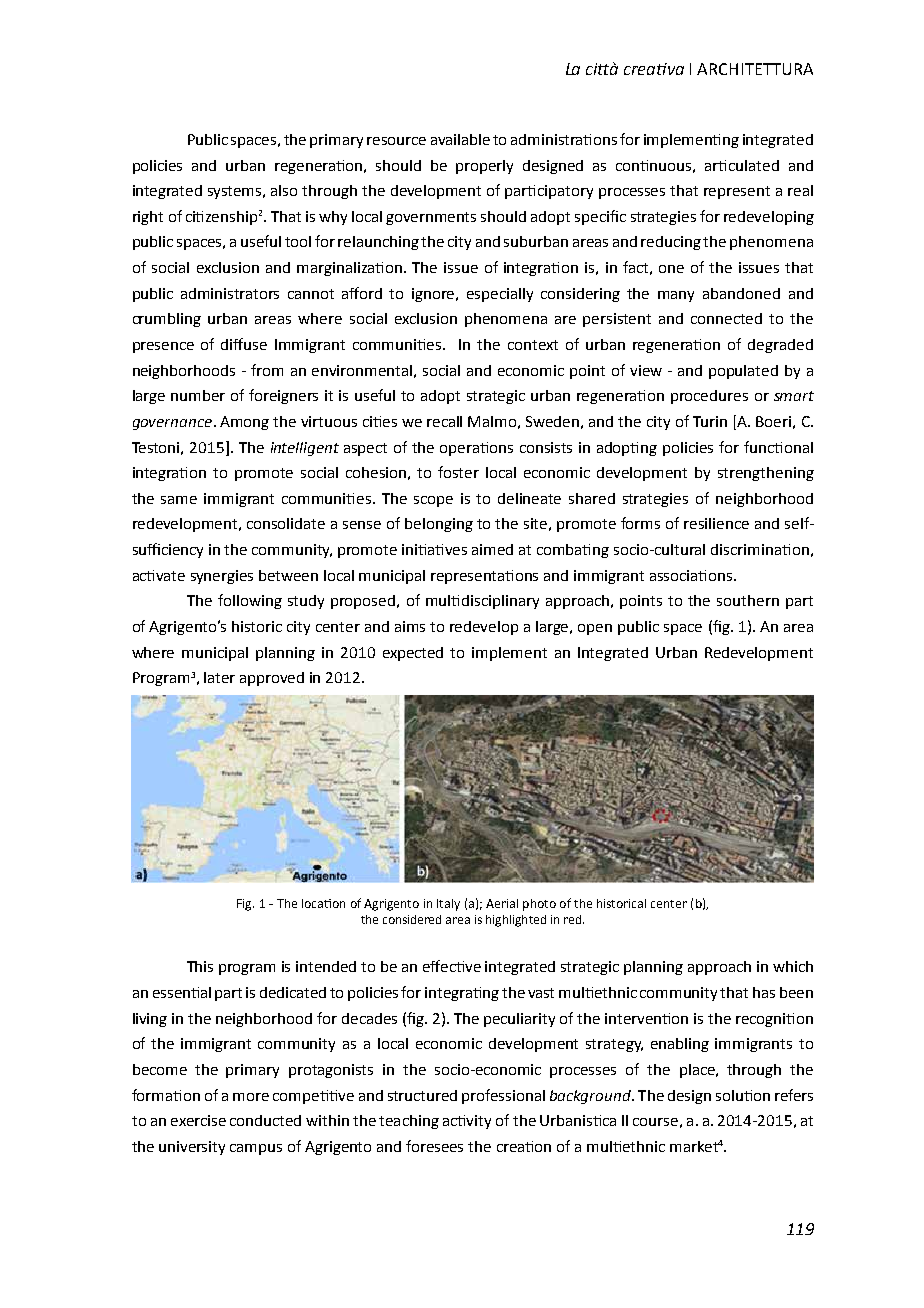 The height and width of the document is (1308, 924). Describe the element at coordinates (800, 190) in the document. I see `real` at that location.
